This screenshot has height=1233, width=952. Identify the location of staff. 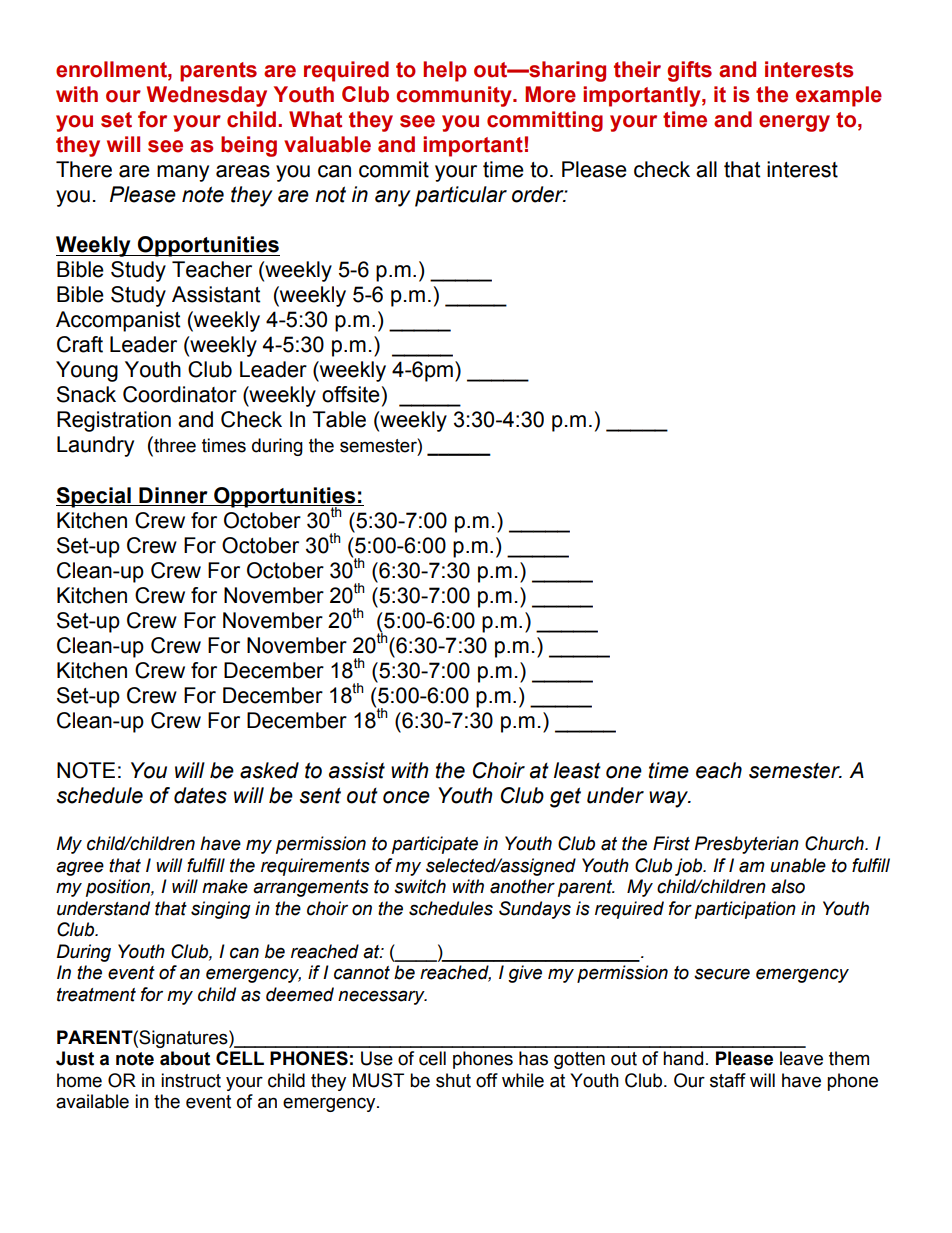
(728, 1080).
